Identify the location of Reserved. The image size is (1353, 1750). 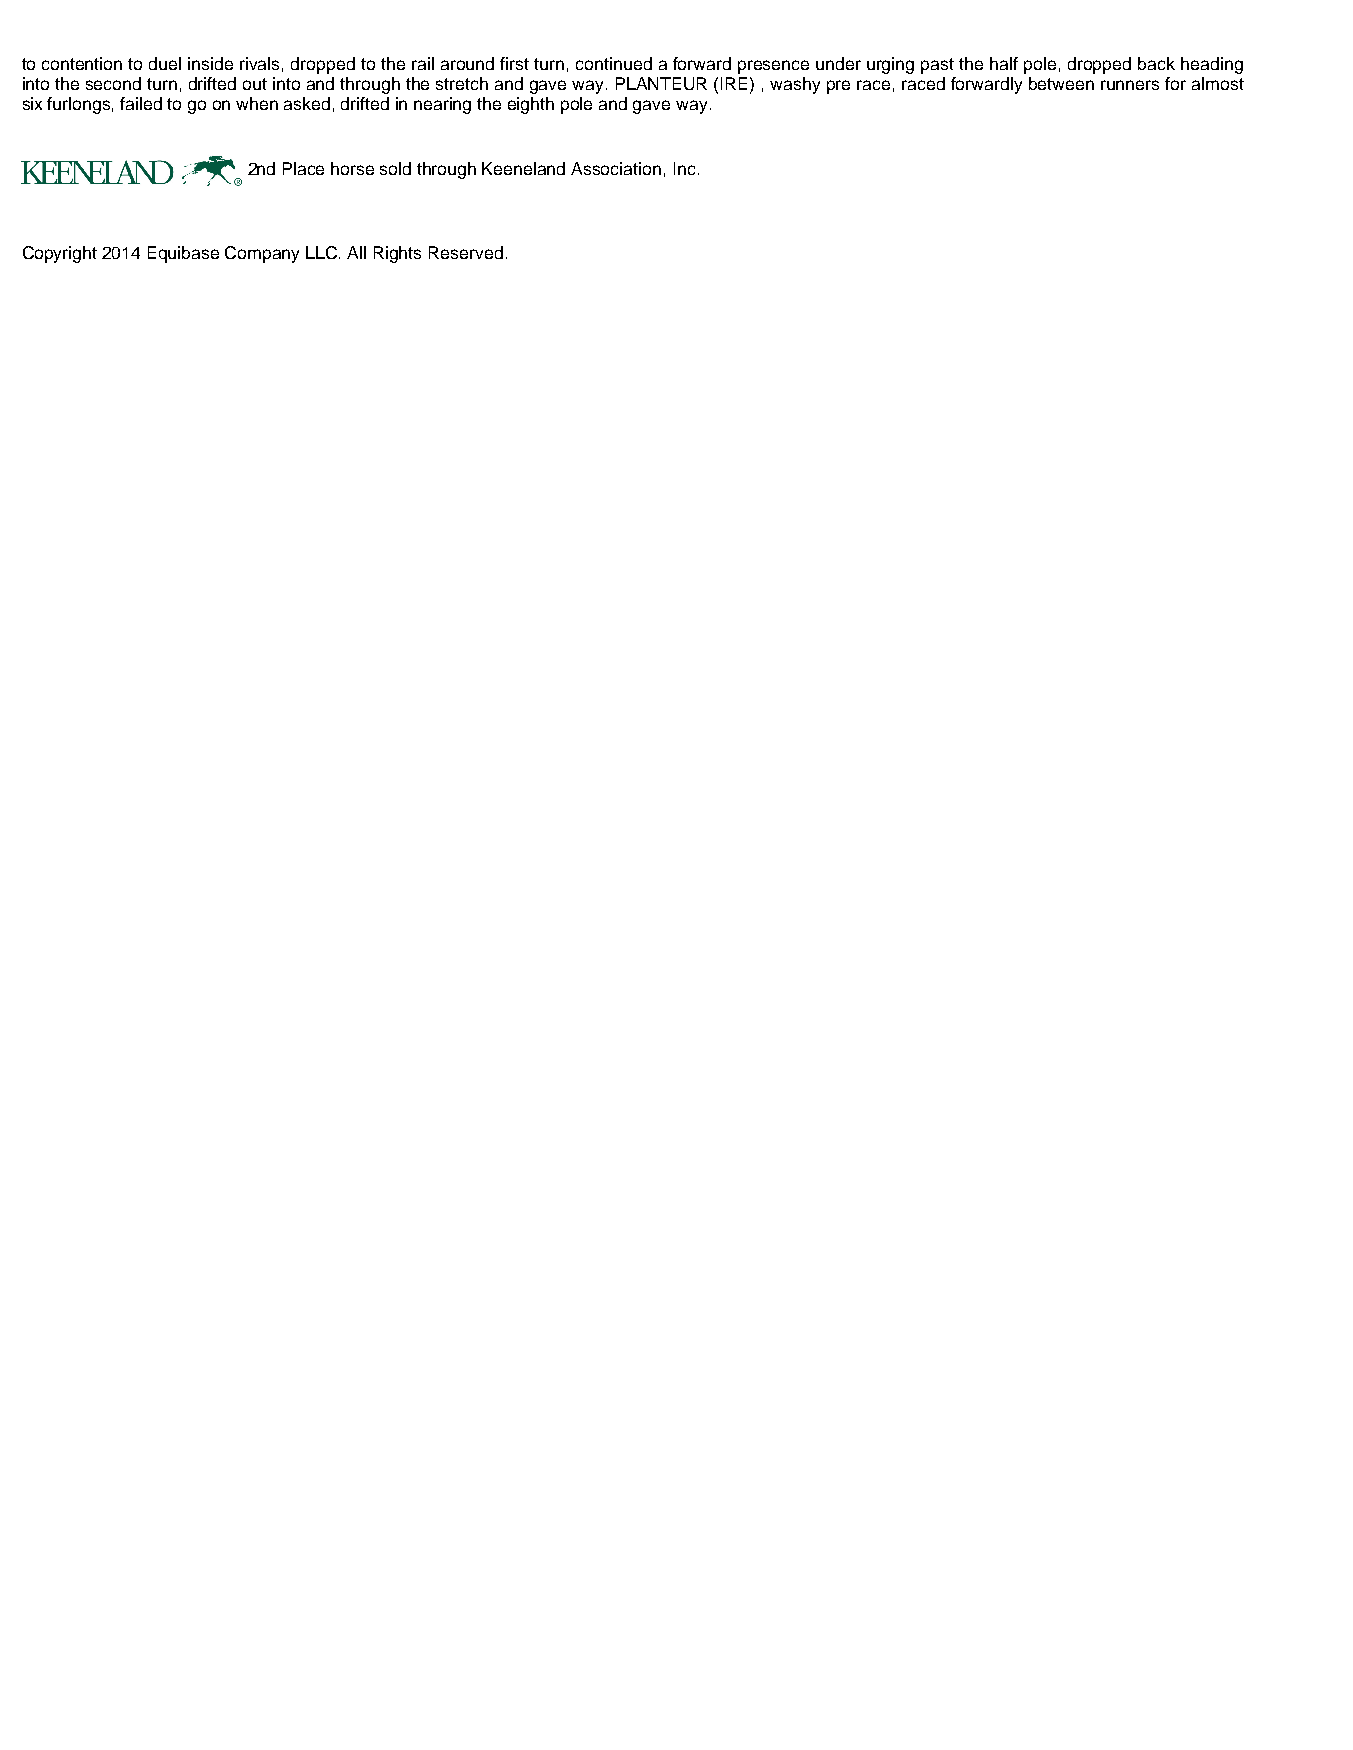
(466, 252).
